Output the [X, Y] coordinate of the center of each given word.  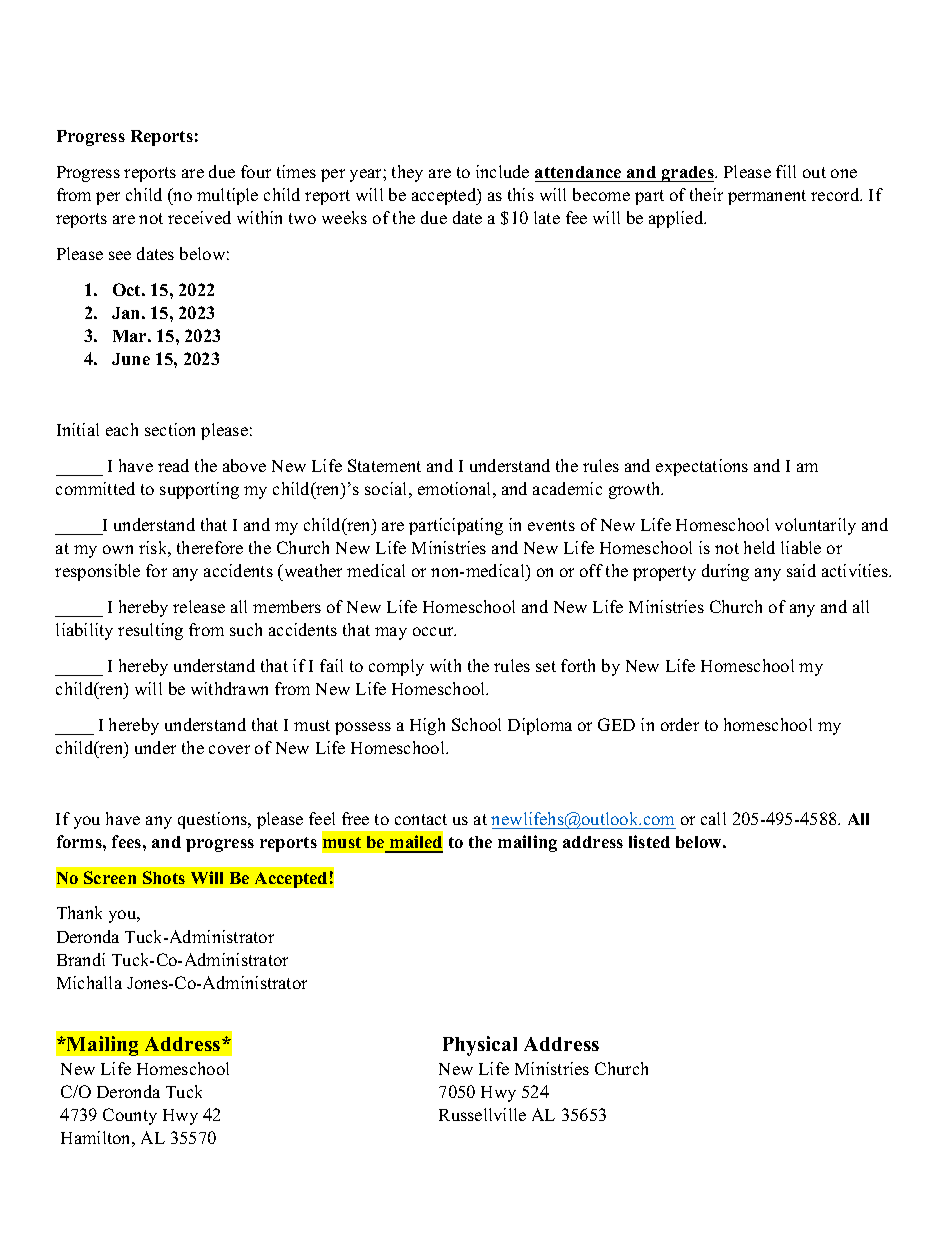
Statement [384, 465]
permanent [767, 197]
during [725, 572]
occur [434, 631]
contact [421, 819]
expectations [702, 467]
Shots [164, 877]
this [521, 194]
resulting [150, 631]
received [199, 217]
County [130, 1116]
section [170, 429]
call [713, 818]
